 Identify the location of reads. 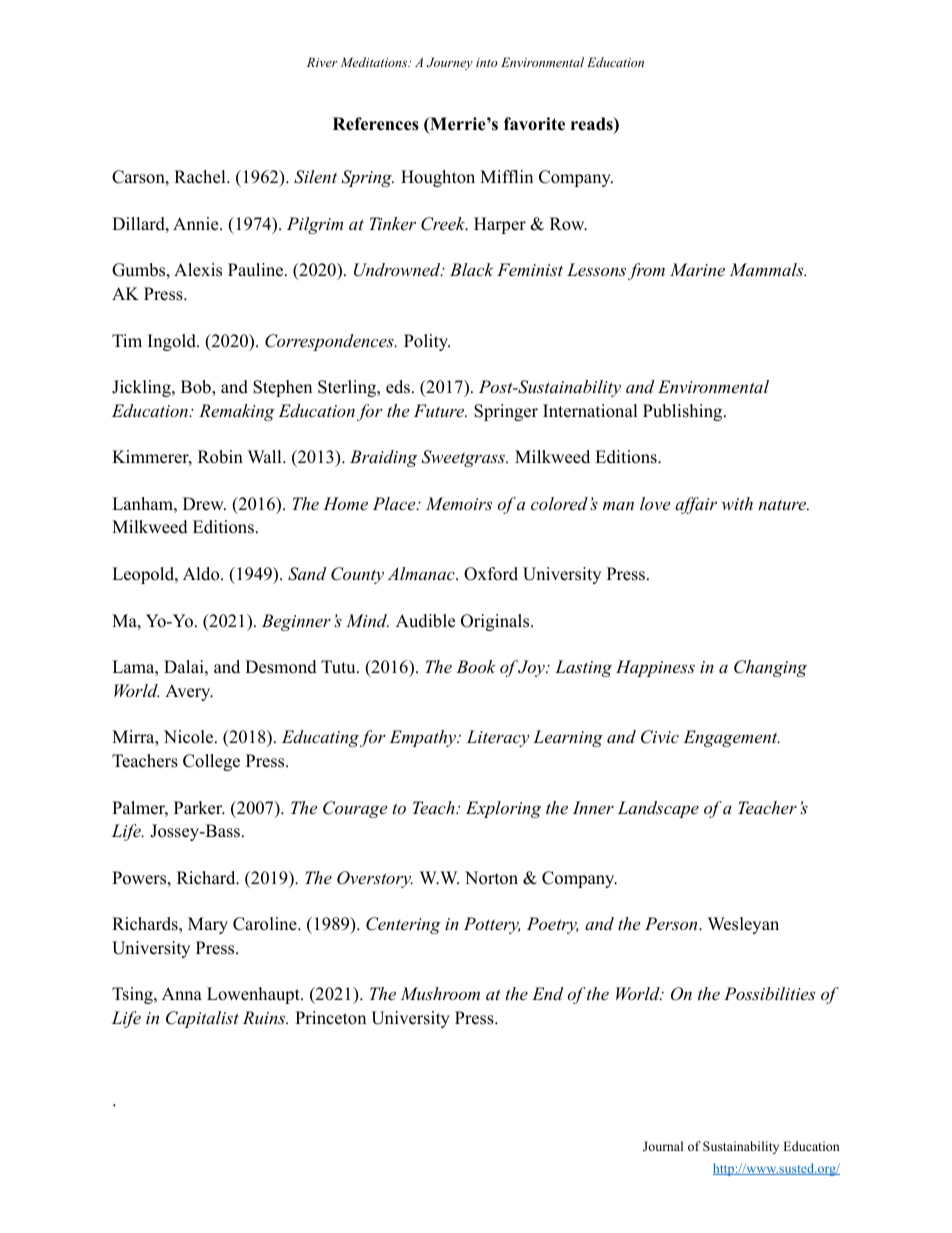
(593, 125).
